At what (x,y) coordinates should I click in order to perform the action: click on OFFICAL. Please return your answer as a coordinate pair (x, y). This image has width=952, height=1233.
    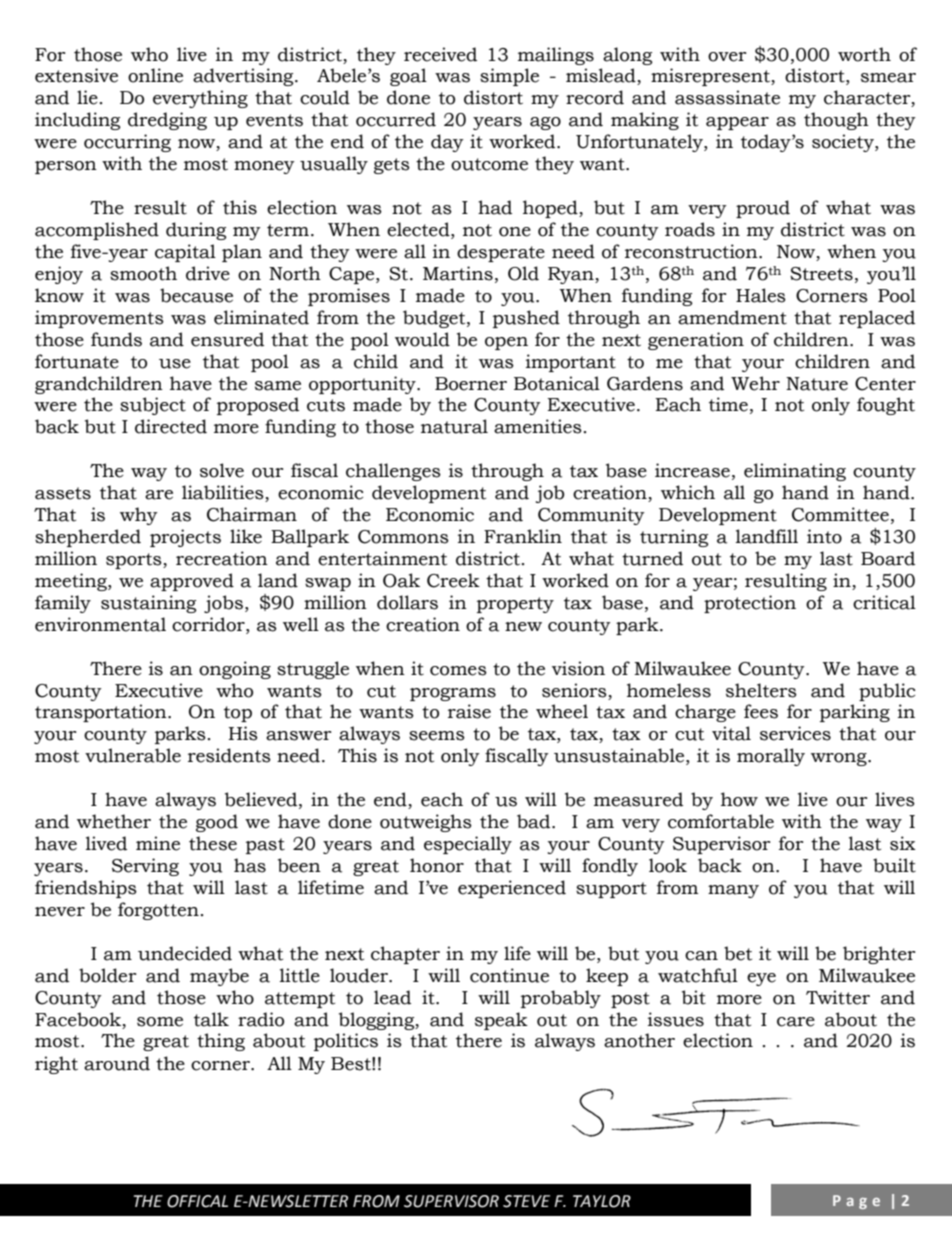
    Looking at the image, I should click on (197, 1201).
